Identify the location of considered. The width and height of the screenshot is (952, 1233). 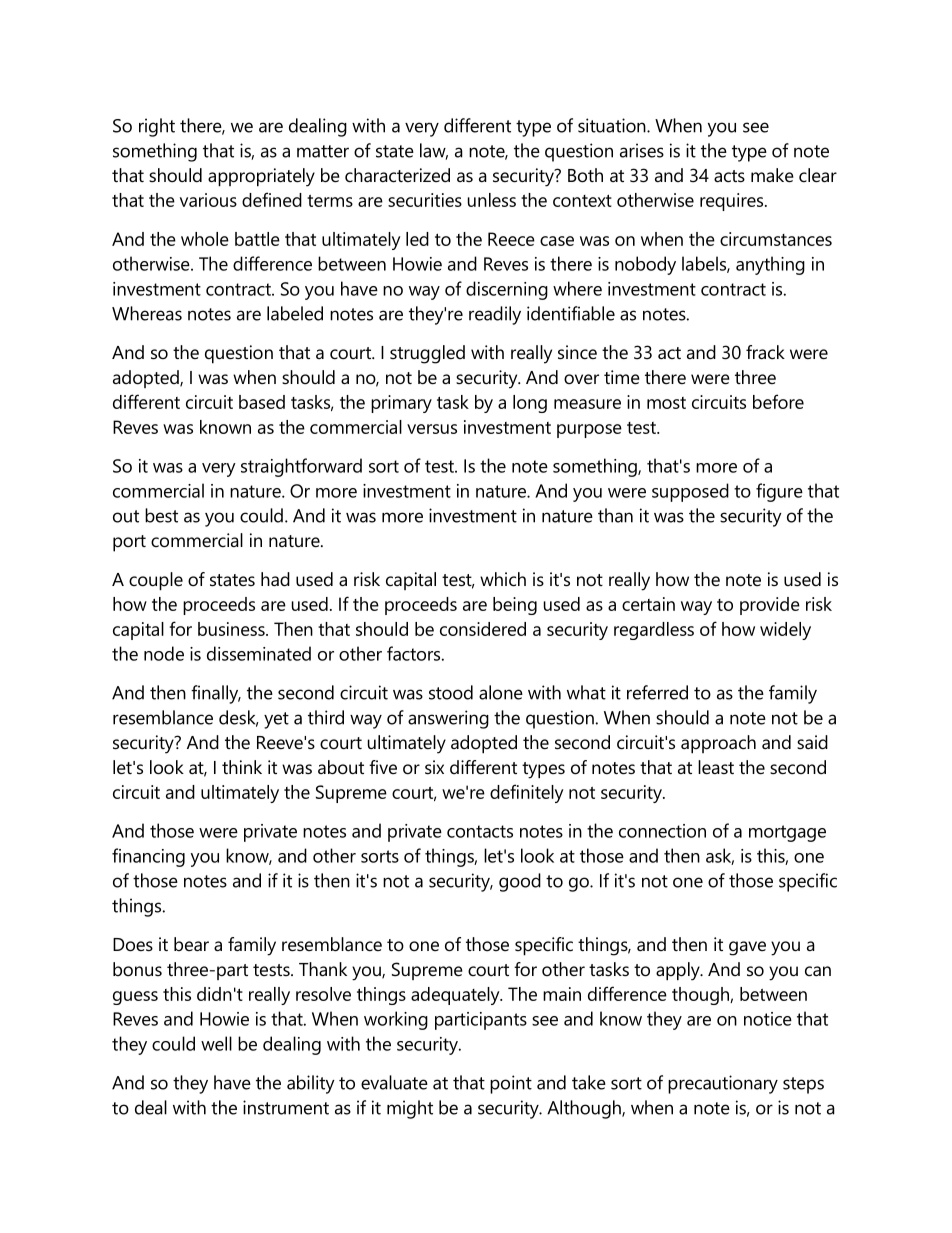
(483, 629).
